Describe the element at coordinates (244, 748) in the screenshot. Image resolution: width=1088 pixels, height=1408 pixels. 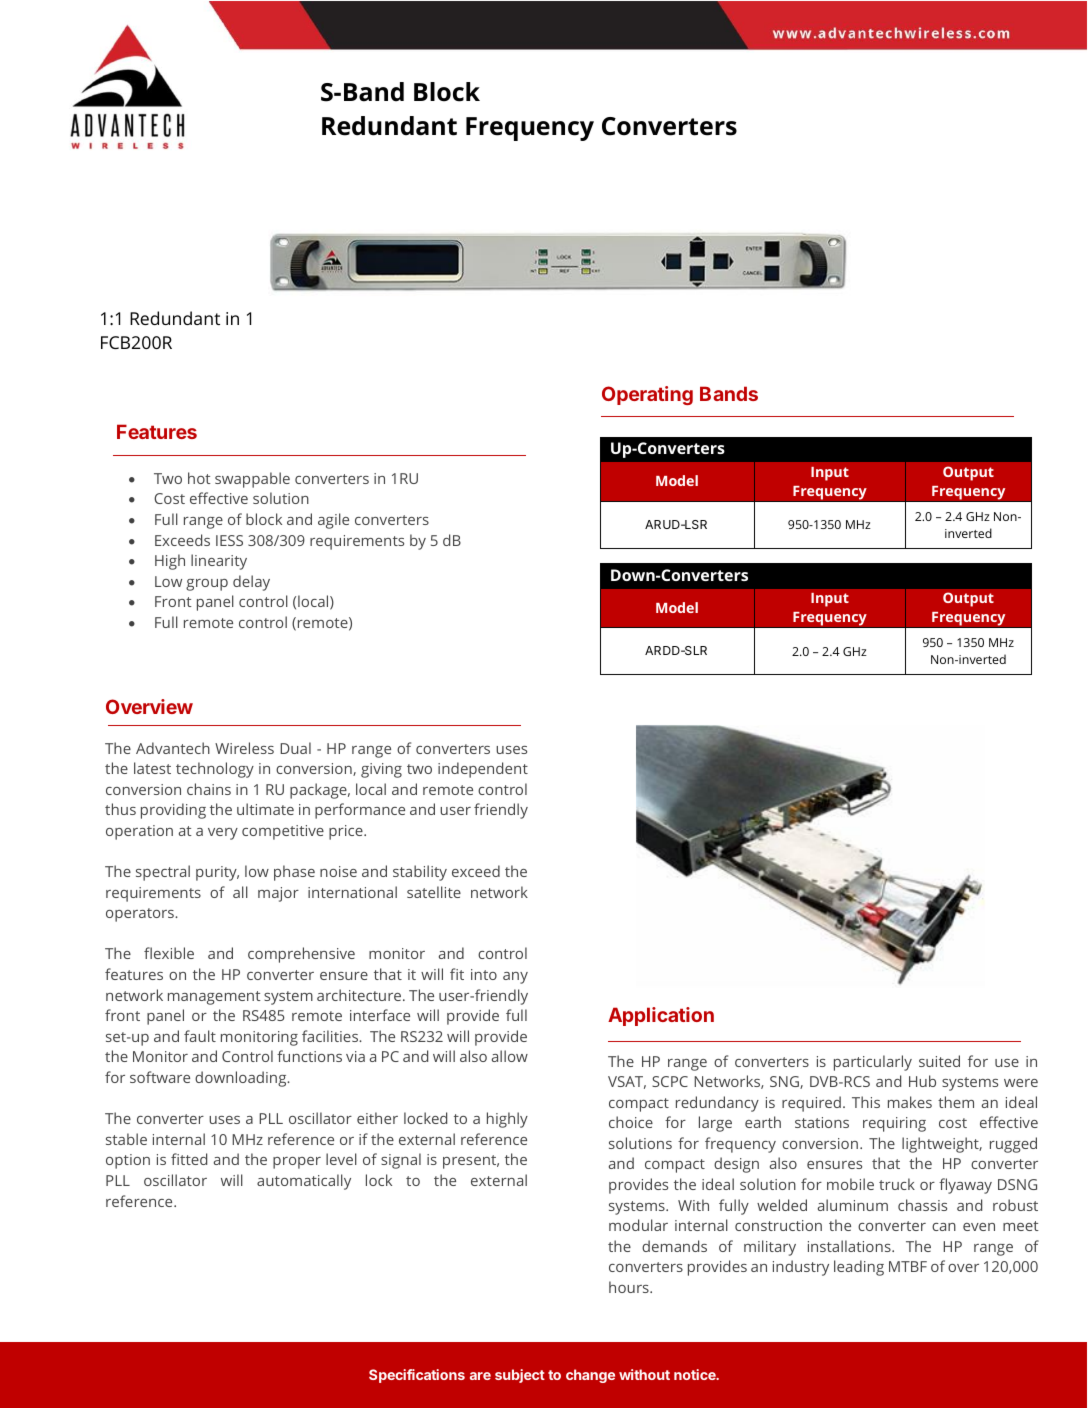
I see `Wireless` at that location.
